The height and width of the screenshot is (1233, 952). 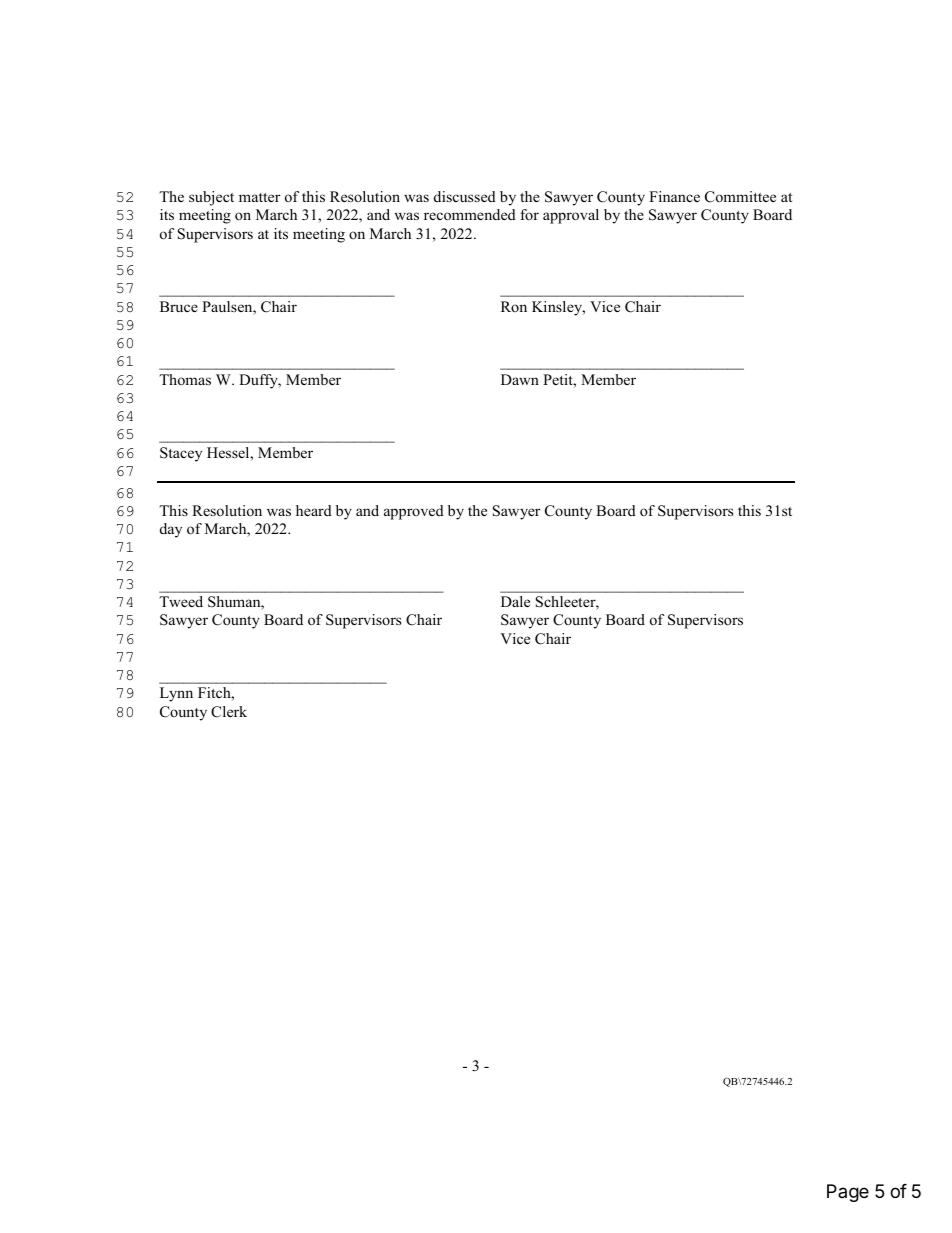 What do you see at coordinates (259, 197) in the screenshot?
I see `matter` at bounding box center [259, 197].
